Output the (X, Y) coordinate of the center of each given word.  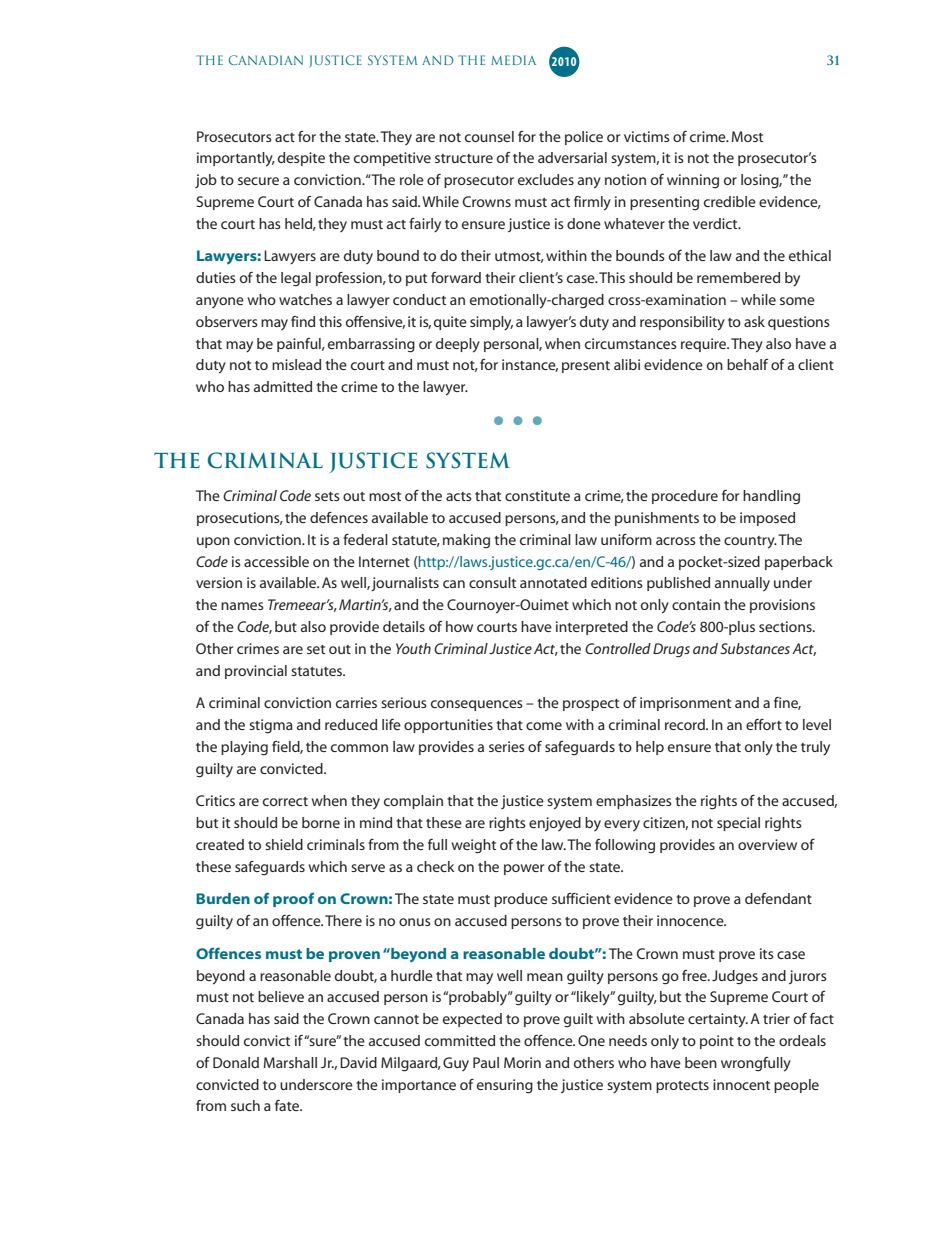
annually (742, 584)
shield (284, 844)
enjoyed (555, 824)
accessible (276, 561)
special (738, 824)
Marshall (290, 1062)
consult (492, 582)
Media (513, 60)
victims (647, 136)
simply (491, 323)
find (303, 321)
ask (754, 321)
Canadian (266, 60)
